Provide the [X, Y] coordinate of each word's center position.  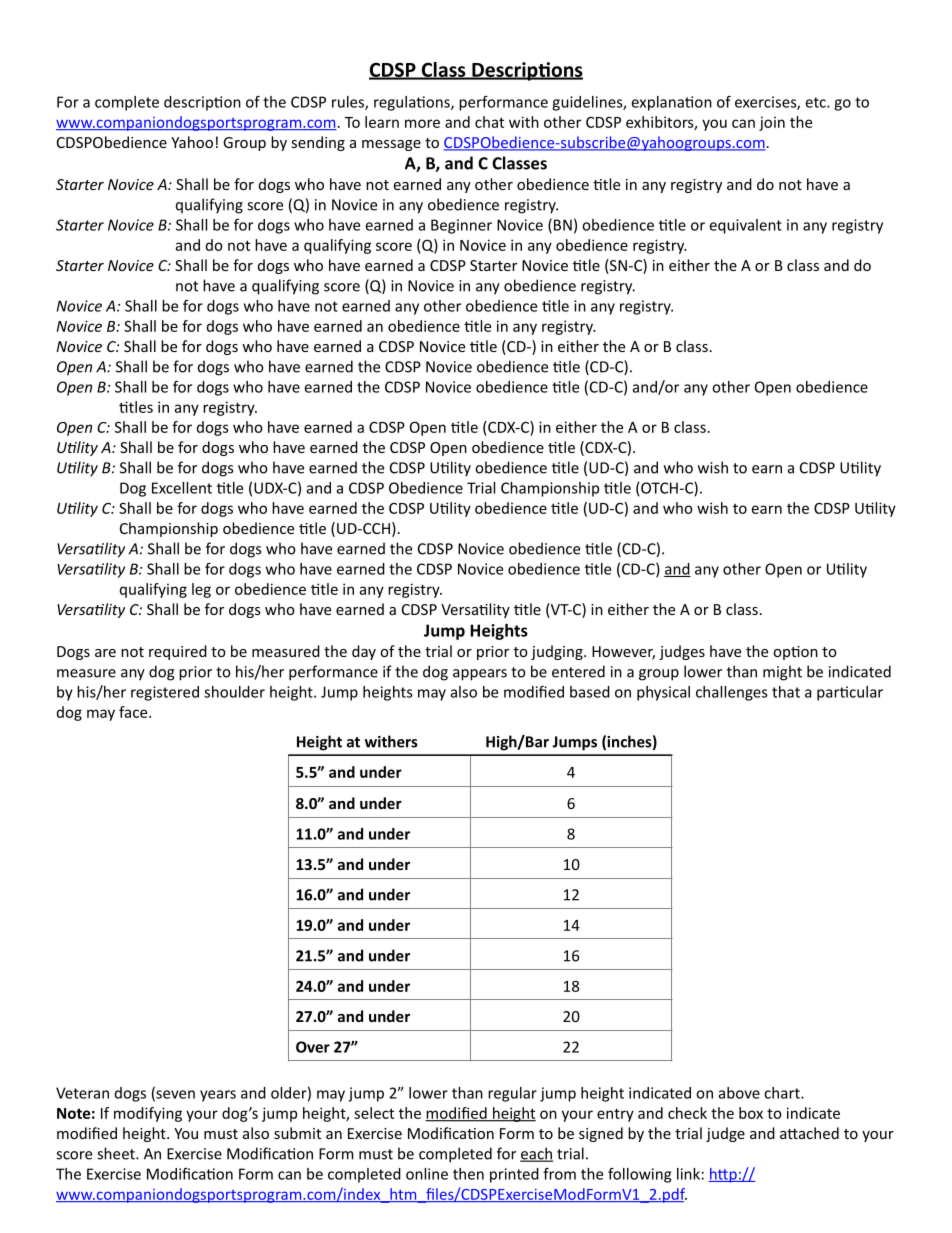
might [782, 673]
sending [318, 143]
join [772, 123]
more [422, 123]
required [178, 652]
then [468, 1174]
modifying [148, 1114]
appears [480, 675]
